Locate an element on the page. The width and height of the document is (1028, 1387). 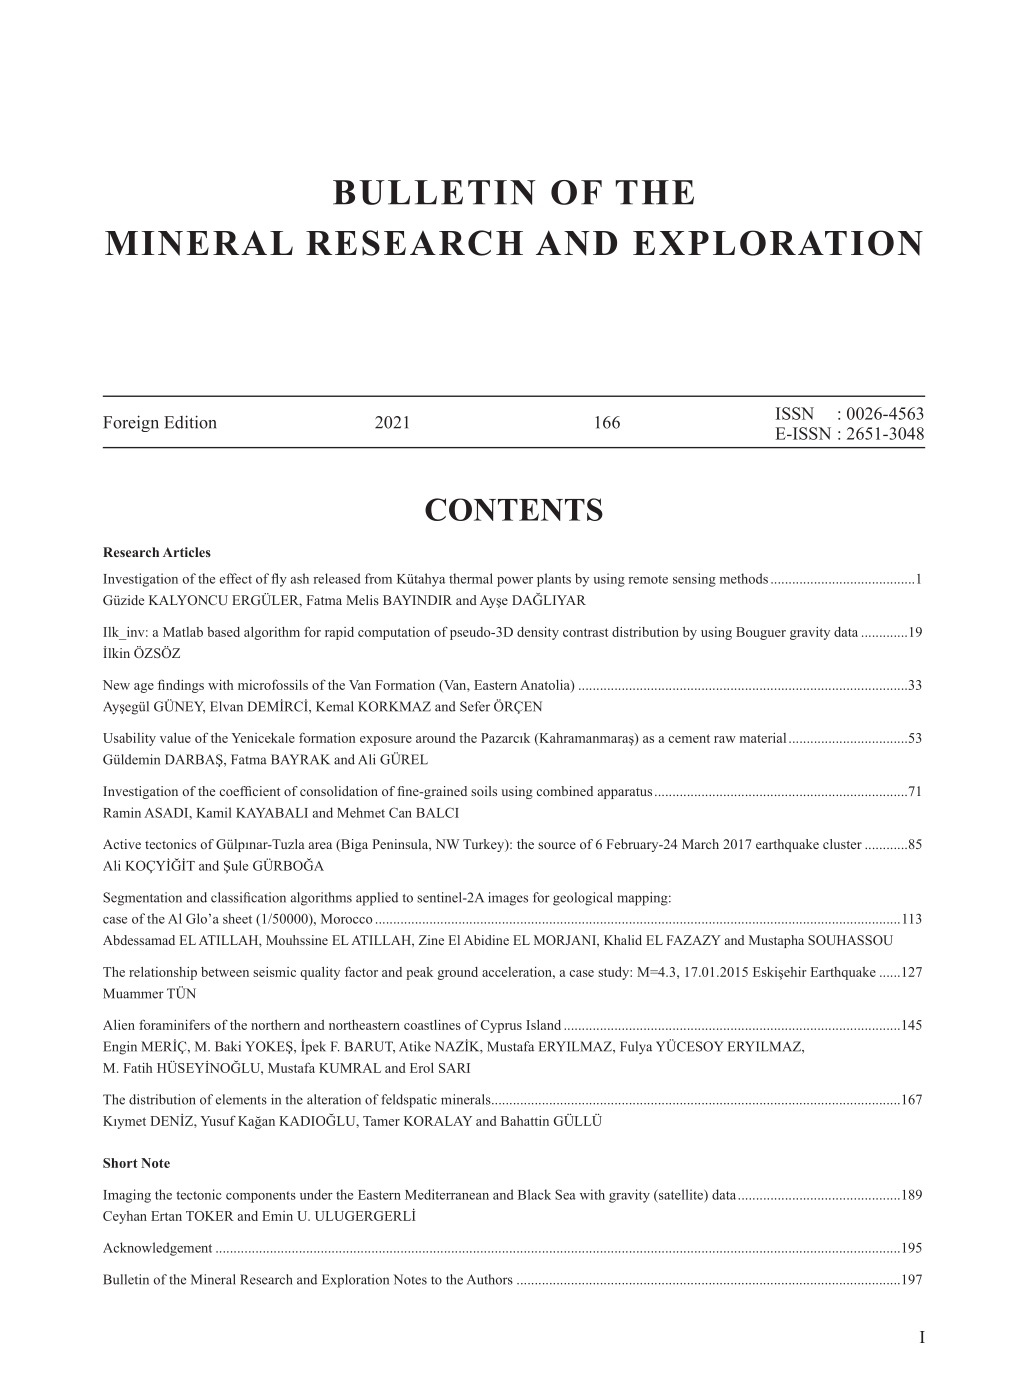
methods is located at coordinates (744, 578).
